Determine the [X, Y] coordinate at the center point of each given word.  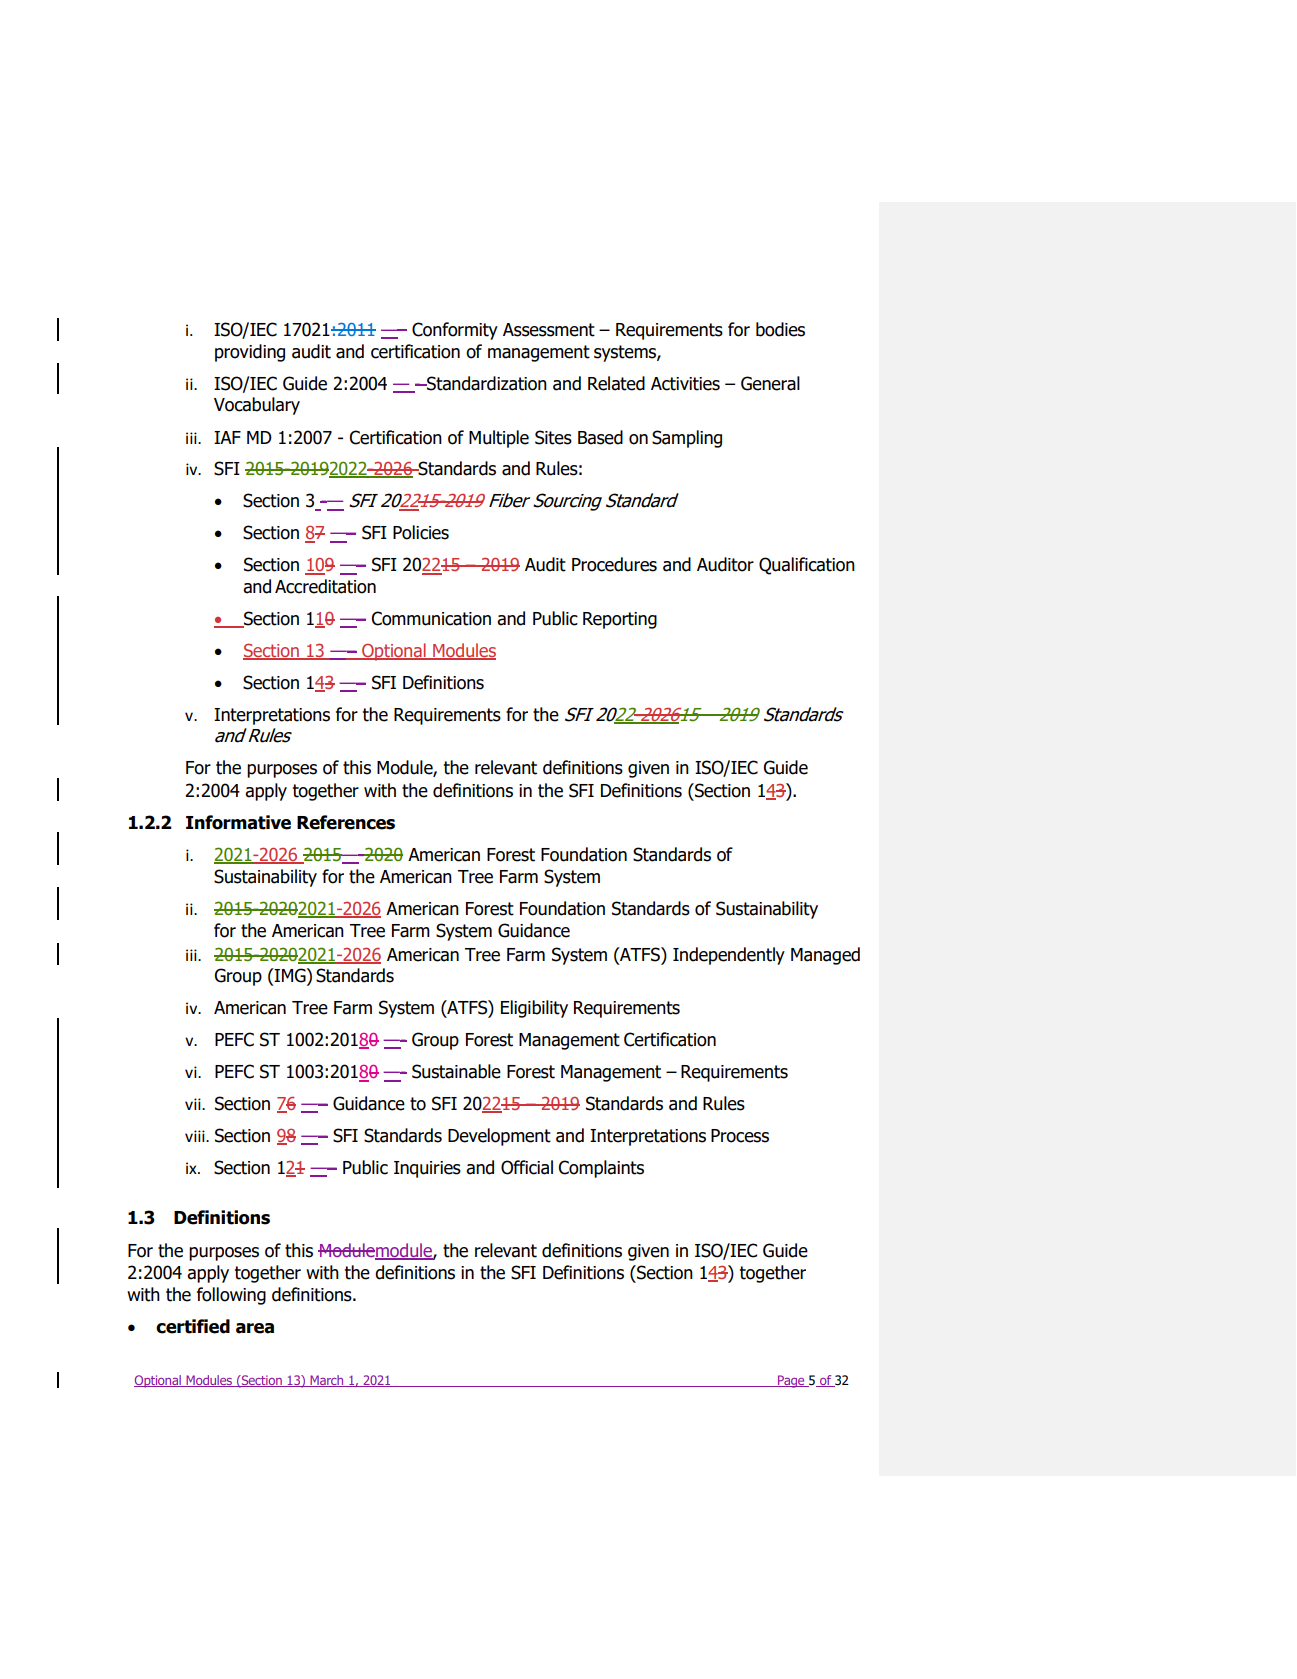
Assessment [549, 330]
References [346, 822]
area [255, 1328]
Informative [238, 822]
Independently [729, 956]
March [327, 1381]
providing [250, 353]
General [770, 383]
